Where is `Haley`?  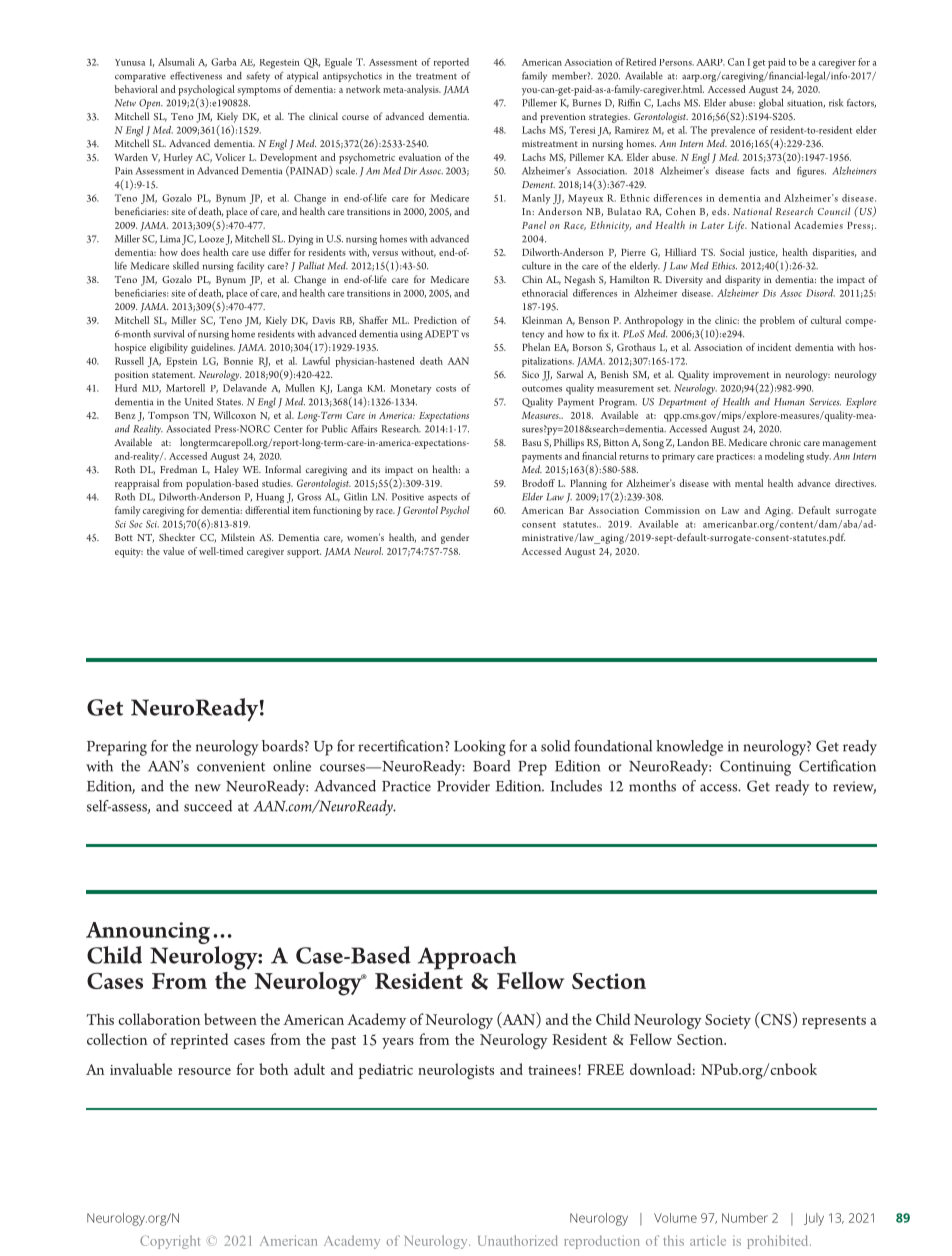
Haley is located at coordinates (226, 470).
